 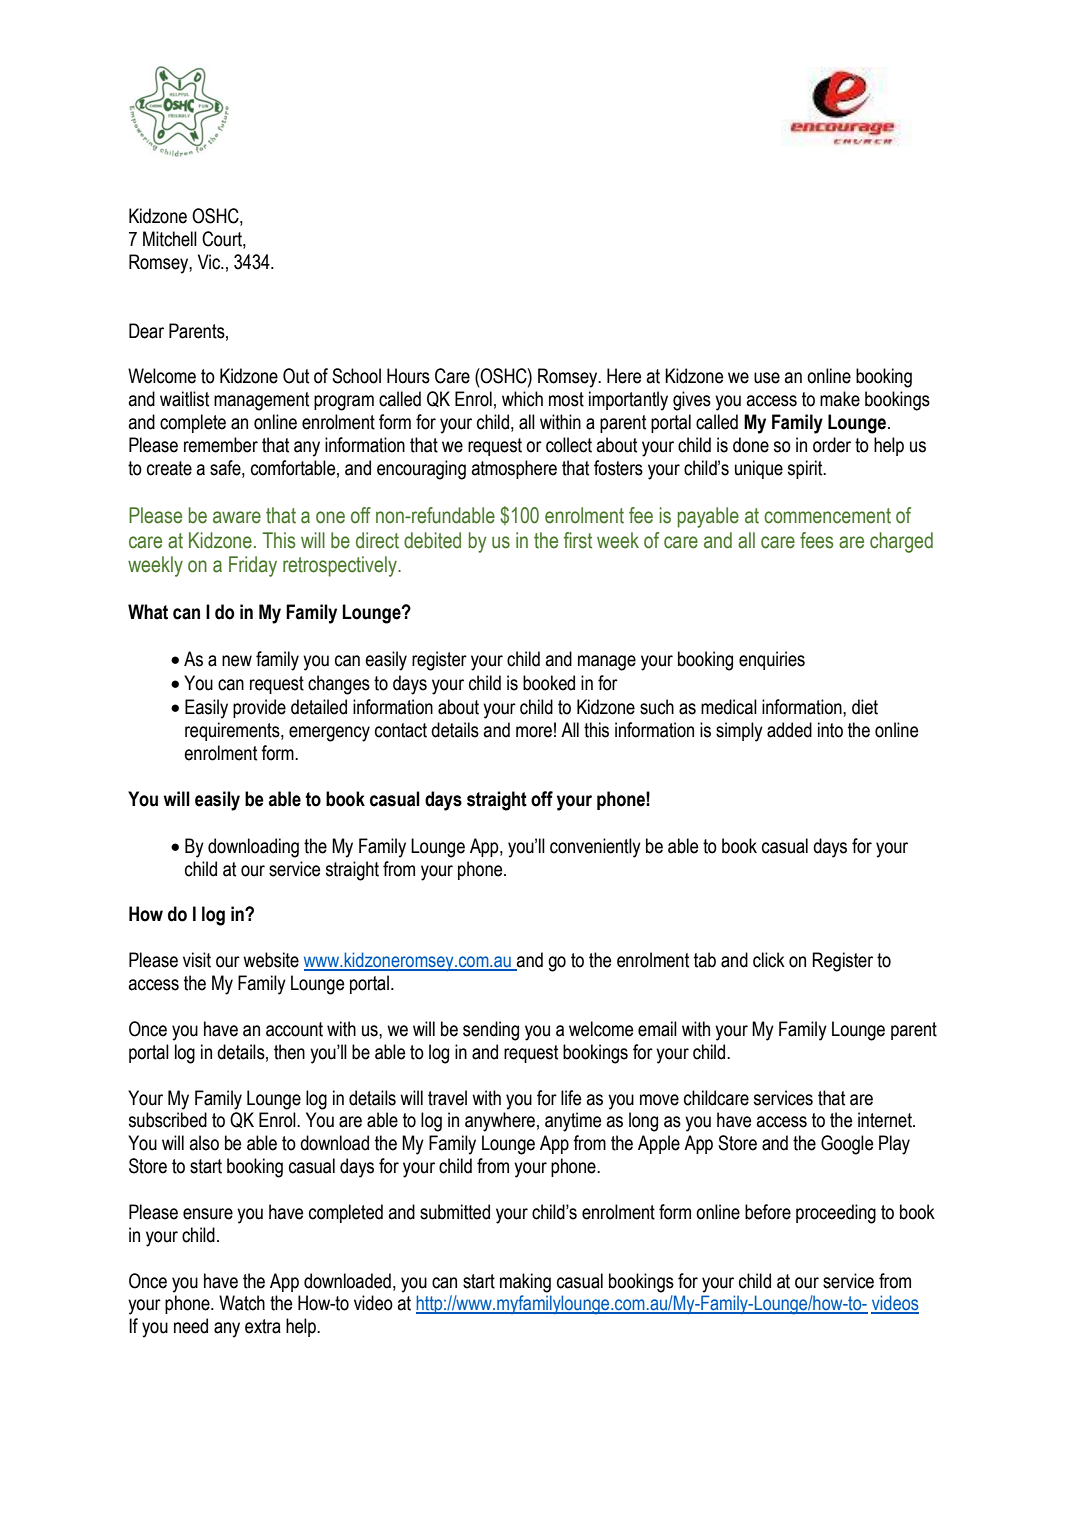 What do you see at coordinates (534, 732) in the document?
I see `more` at bounding box center [534, 732].
